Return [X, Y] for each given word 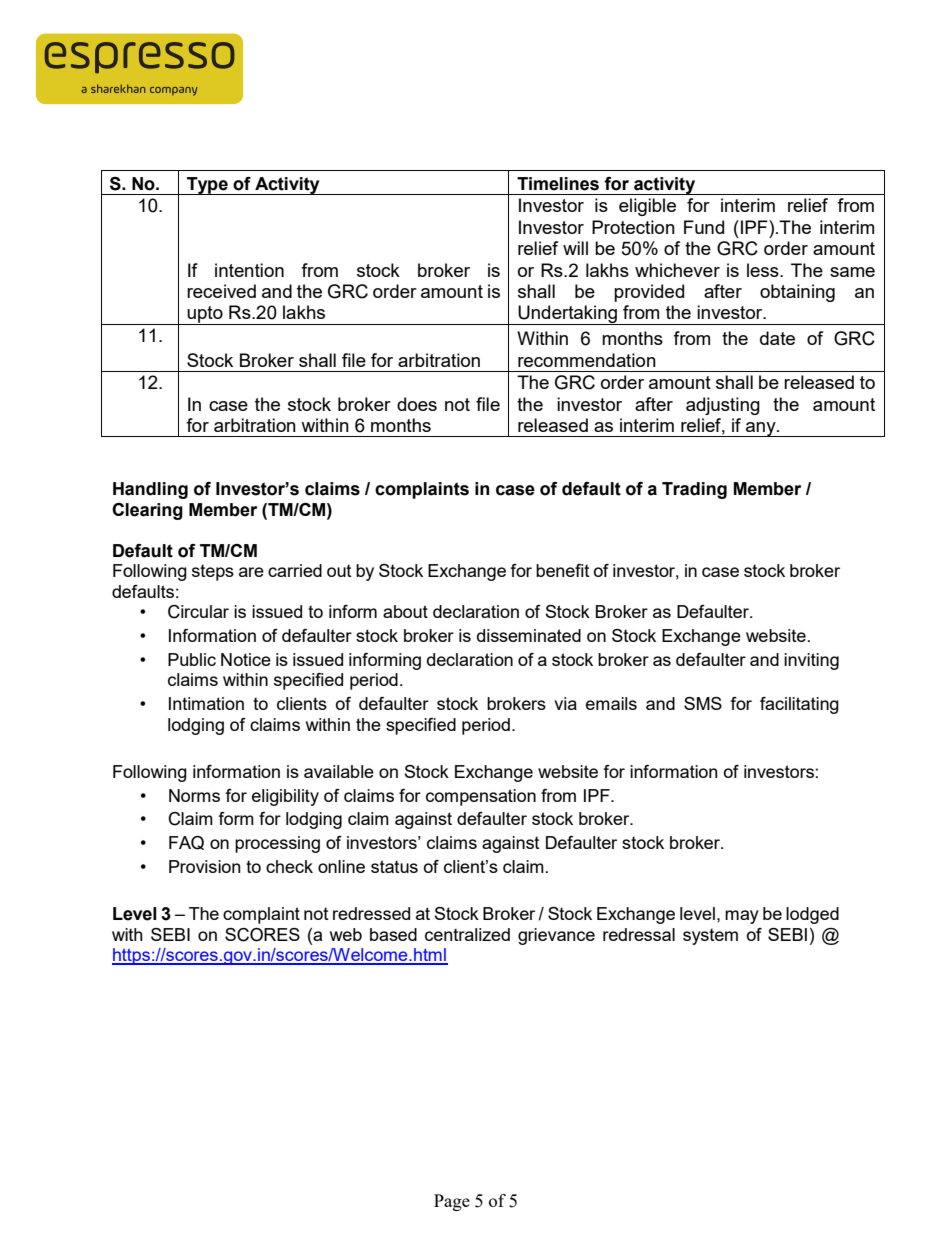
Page [452, 1202]
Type [207, 186]
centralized [467, 934]
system [710, 937]
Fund [704, 227]
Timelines [558, 184]
